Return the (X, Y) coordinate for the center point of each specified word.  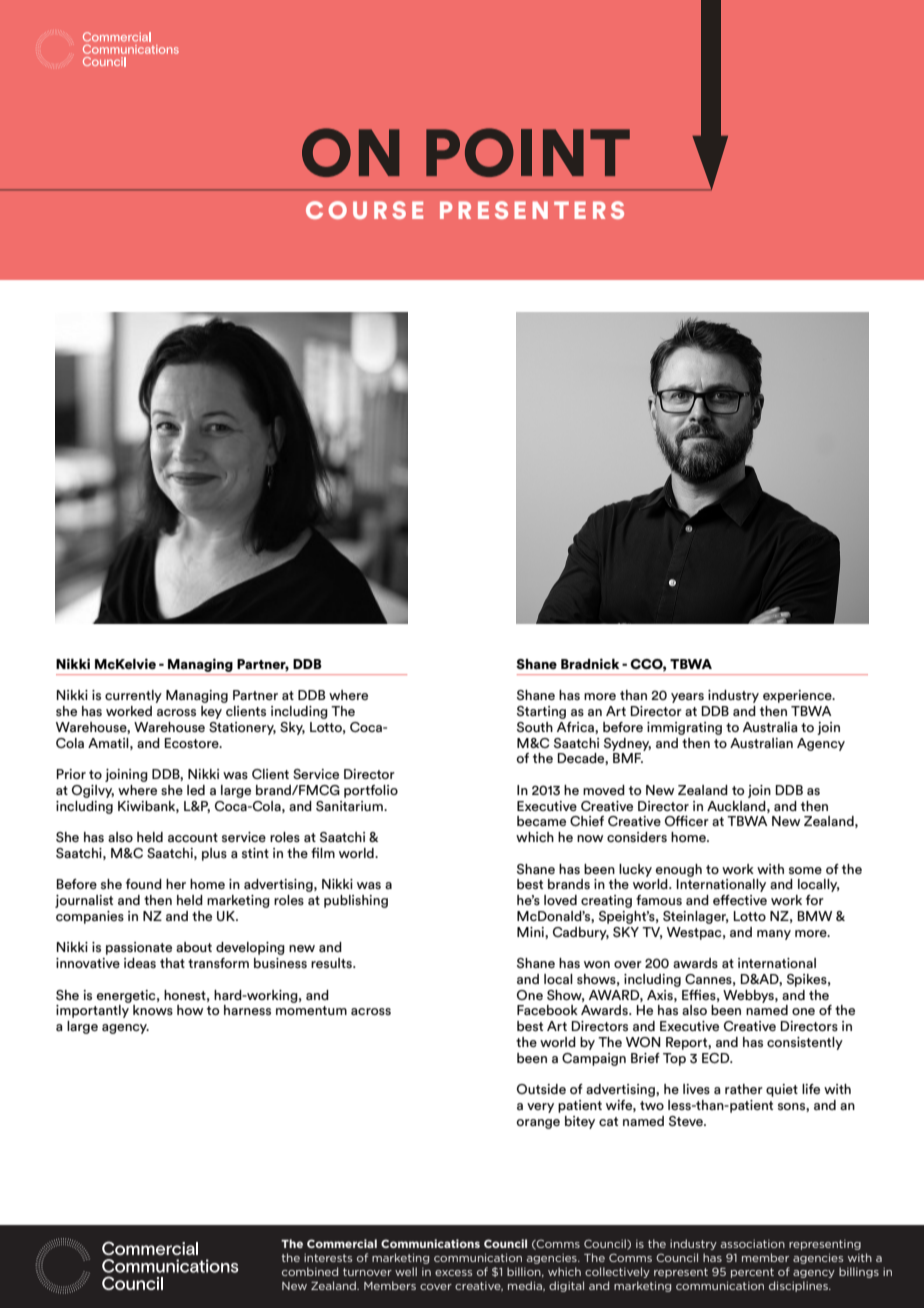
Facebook (547, 1010)
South (535, 727)
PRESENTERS (532, 210)
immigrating (684, 728)
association (753, 1243)
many (774, 935)
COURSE (364, 210)
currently (133, 696)
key (211, 712)
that (172, 963)
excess (453, 1273)
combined (310, 1271)
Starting (541, 712)
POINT (528, 152)
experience (798, 696)
